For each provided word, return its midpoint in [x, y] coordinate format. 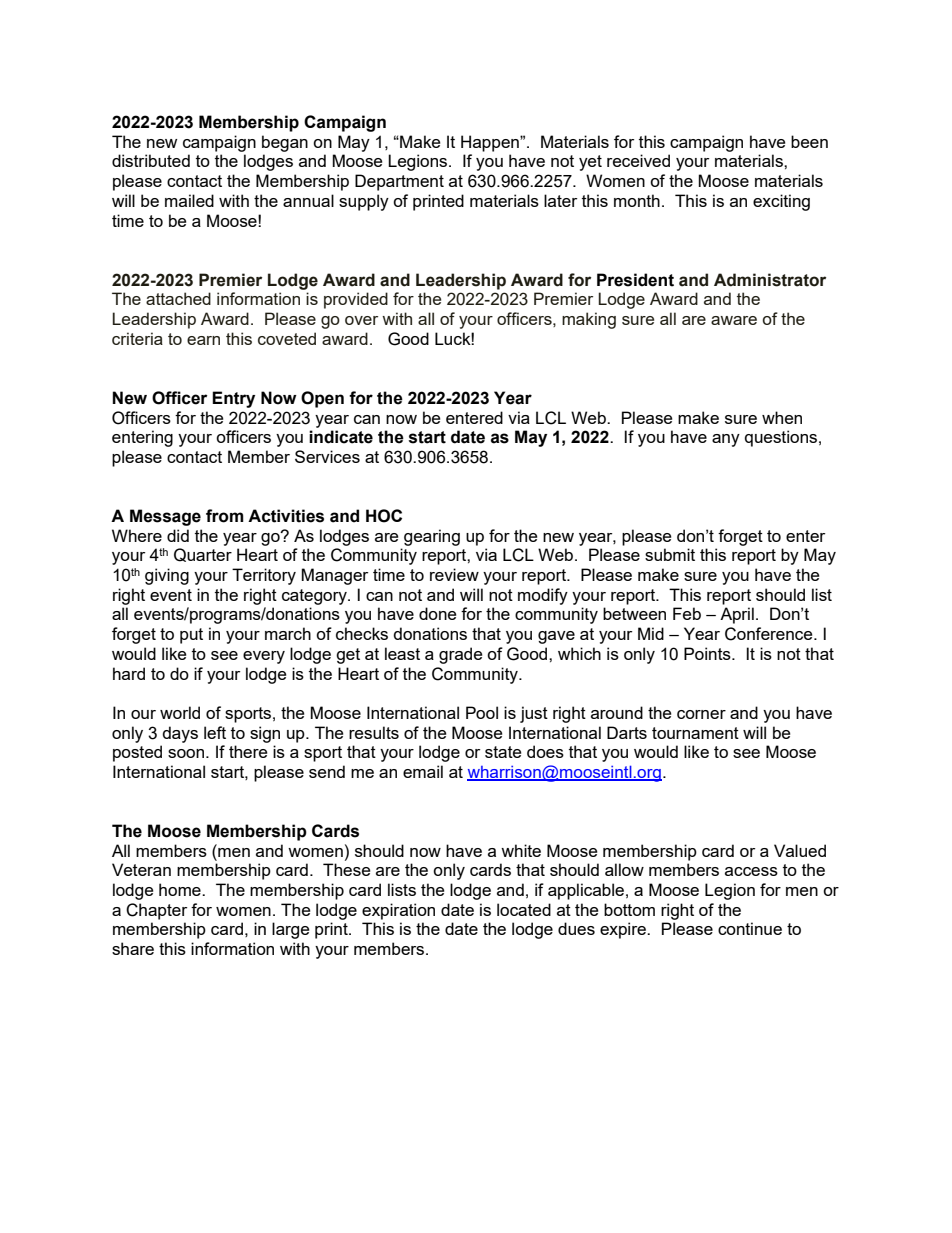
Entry [233, 399]
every [264, 657]
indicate [341, 437]
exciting [781, 202]
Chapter [156, 911]
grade [460, 655]
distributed [151, 160]
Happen [491, 143]
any [726, 440]
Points [708, 653]
